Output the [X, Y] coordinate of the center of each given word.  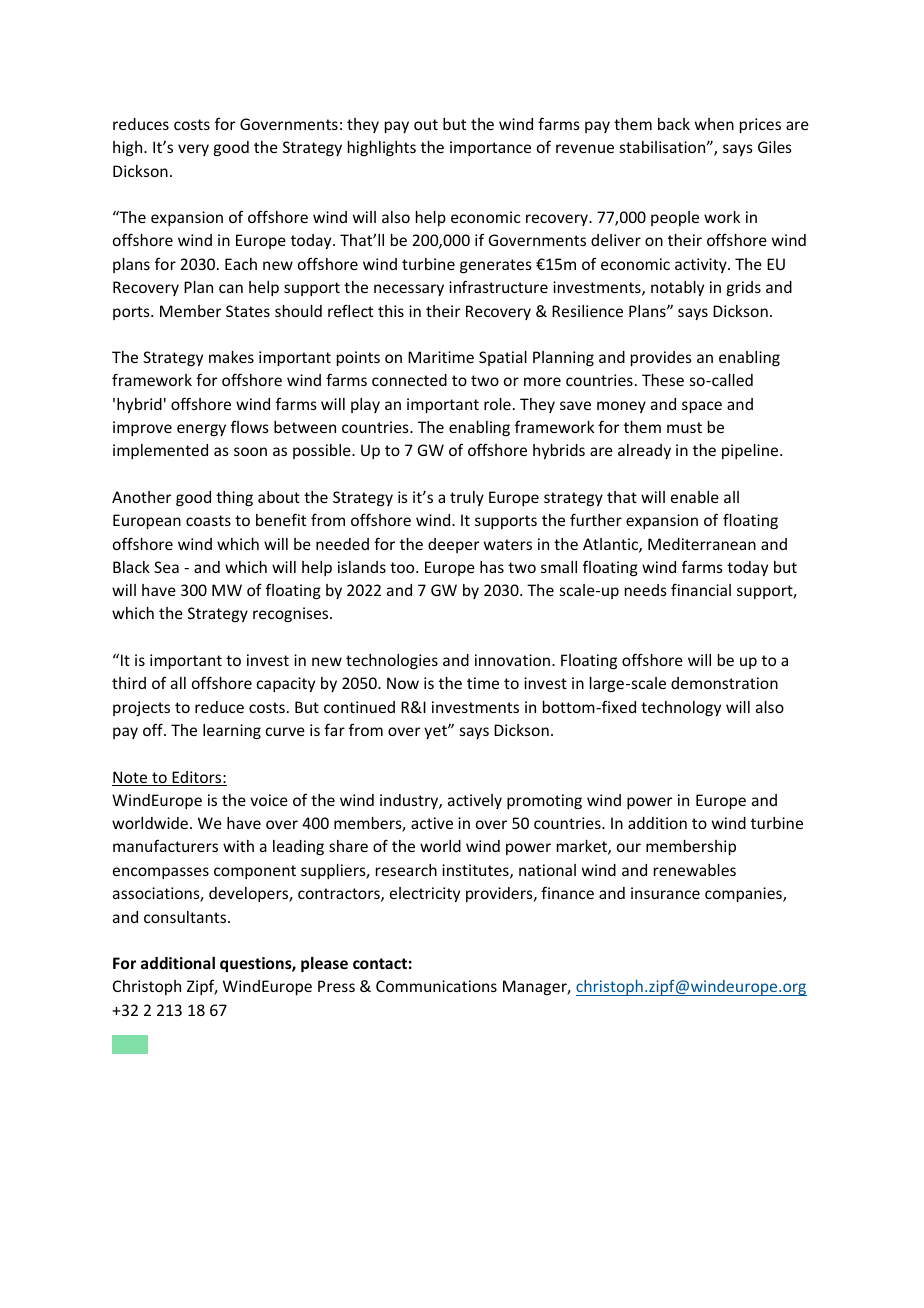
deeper [453, 545]
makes [231, 357]
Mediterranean [702, 544]
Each [241, 264]
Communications [436, 986]
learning [232, 731]
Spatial [503, 358]
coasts [208, 520]
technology [681, 708]
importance [490, 148]
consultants [186, 917]
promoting [544, 801]
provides [661, 358]
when [714, 124]
